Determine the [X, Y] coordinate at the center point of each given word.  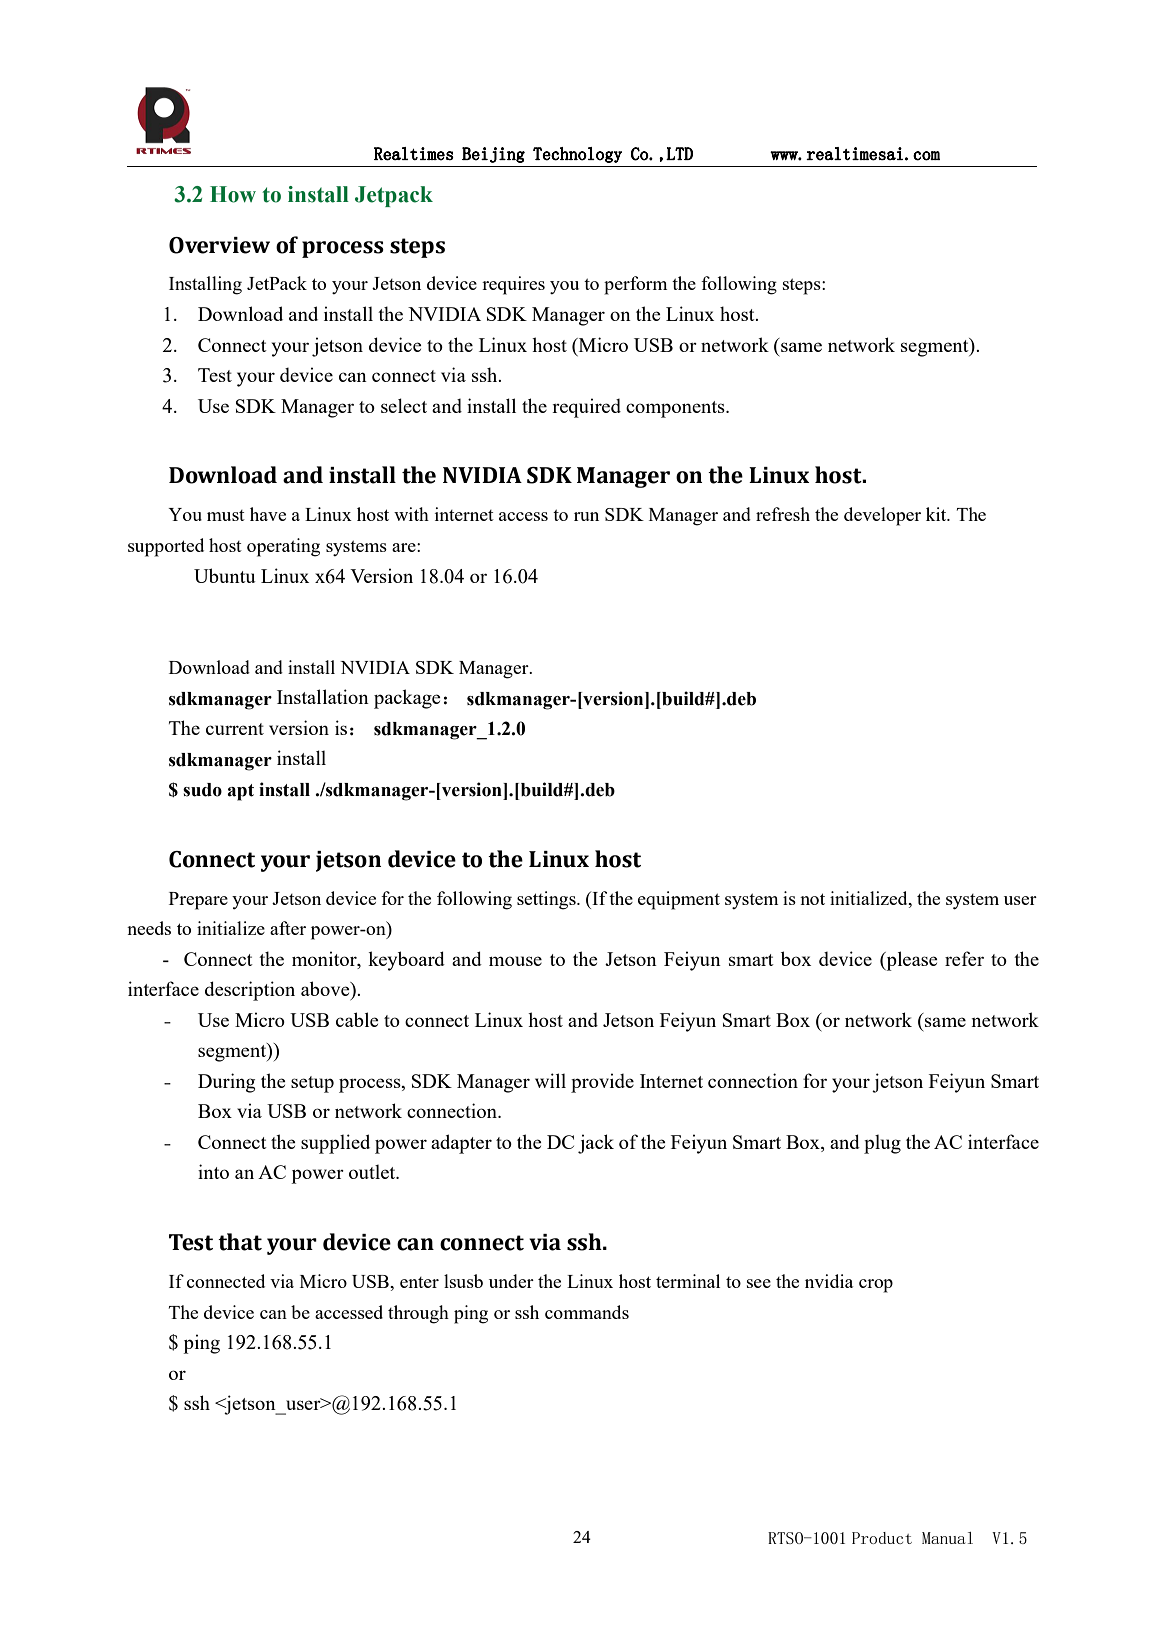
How [233, 194]
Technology [577, 155]
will [550, 1080]
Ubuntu [225, 575]
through [418, 1314]
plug [882, 1144]
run [586, 516]
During [226, 1083]
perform [635, 285]
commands [587, 1312]
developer [882, 516]
